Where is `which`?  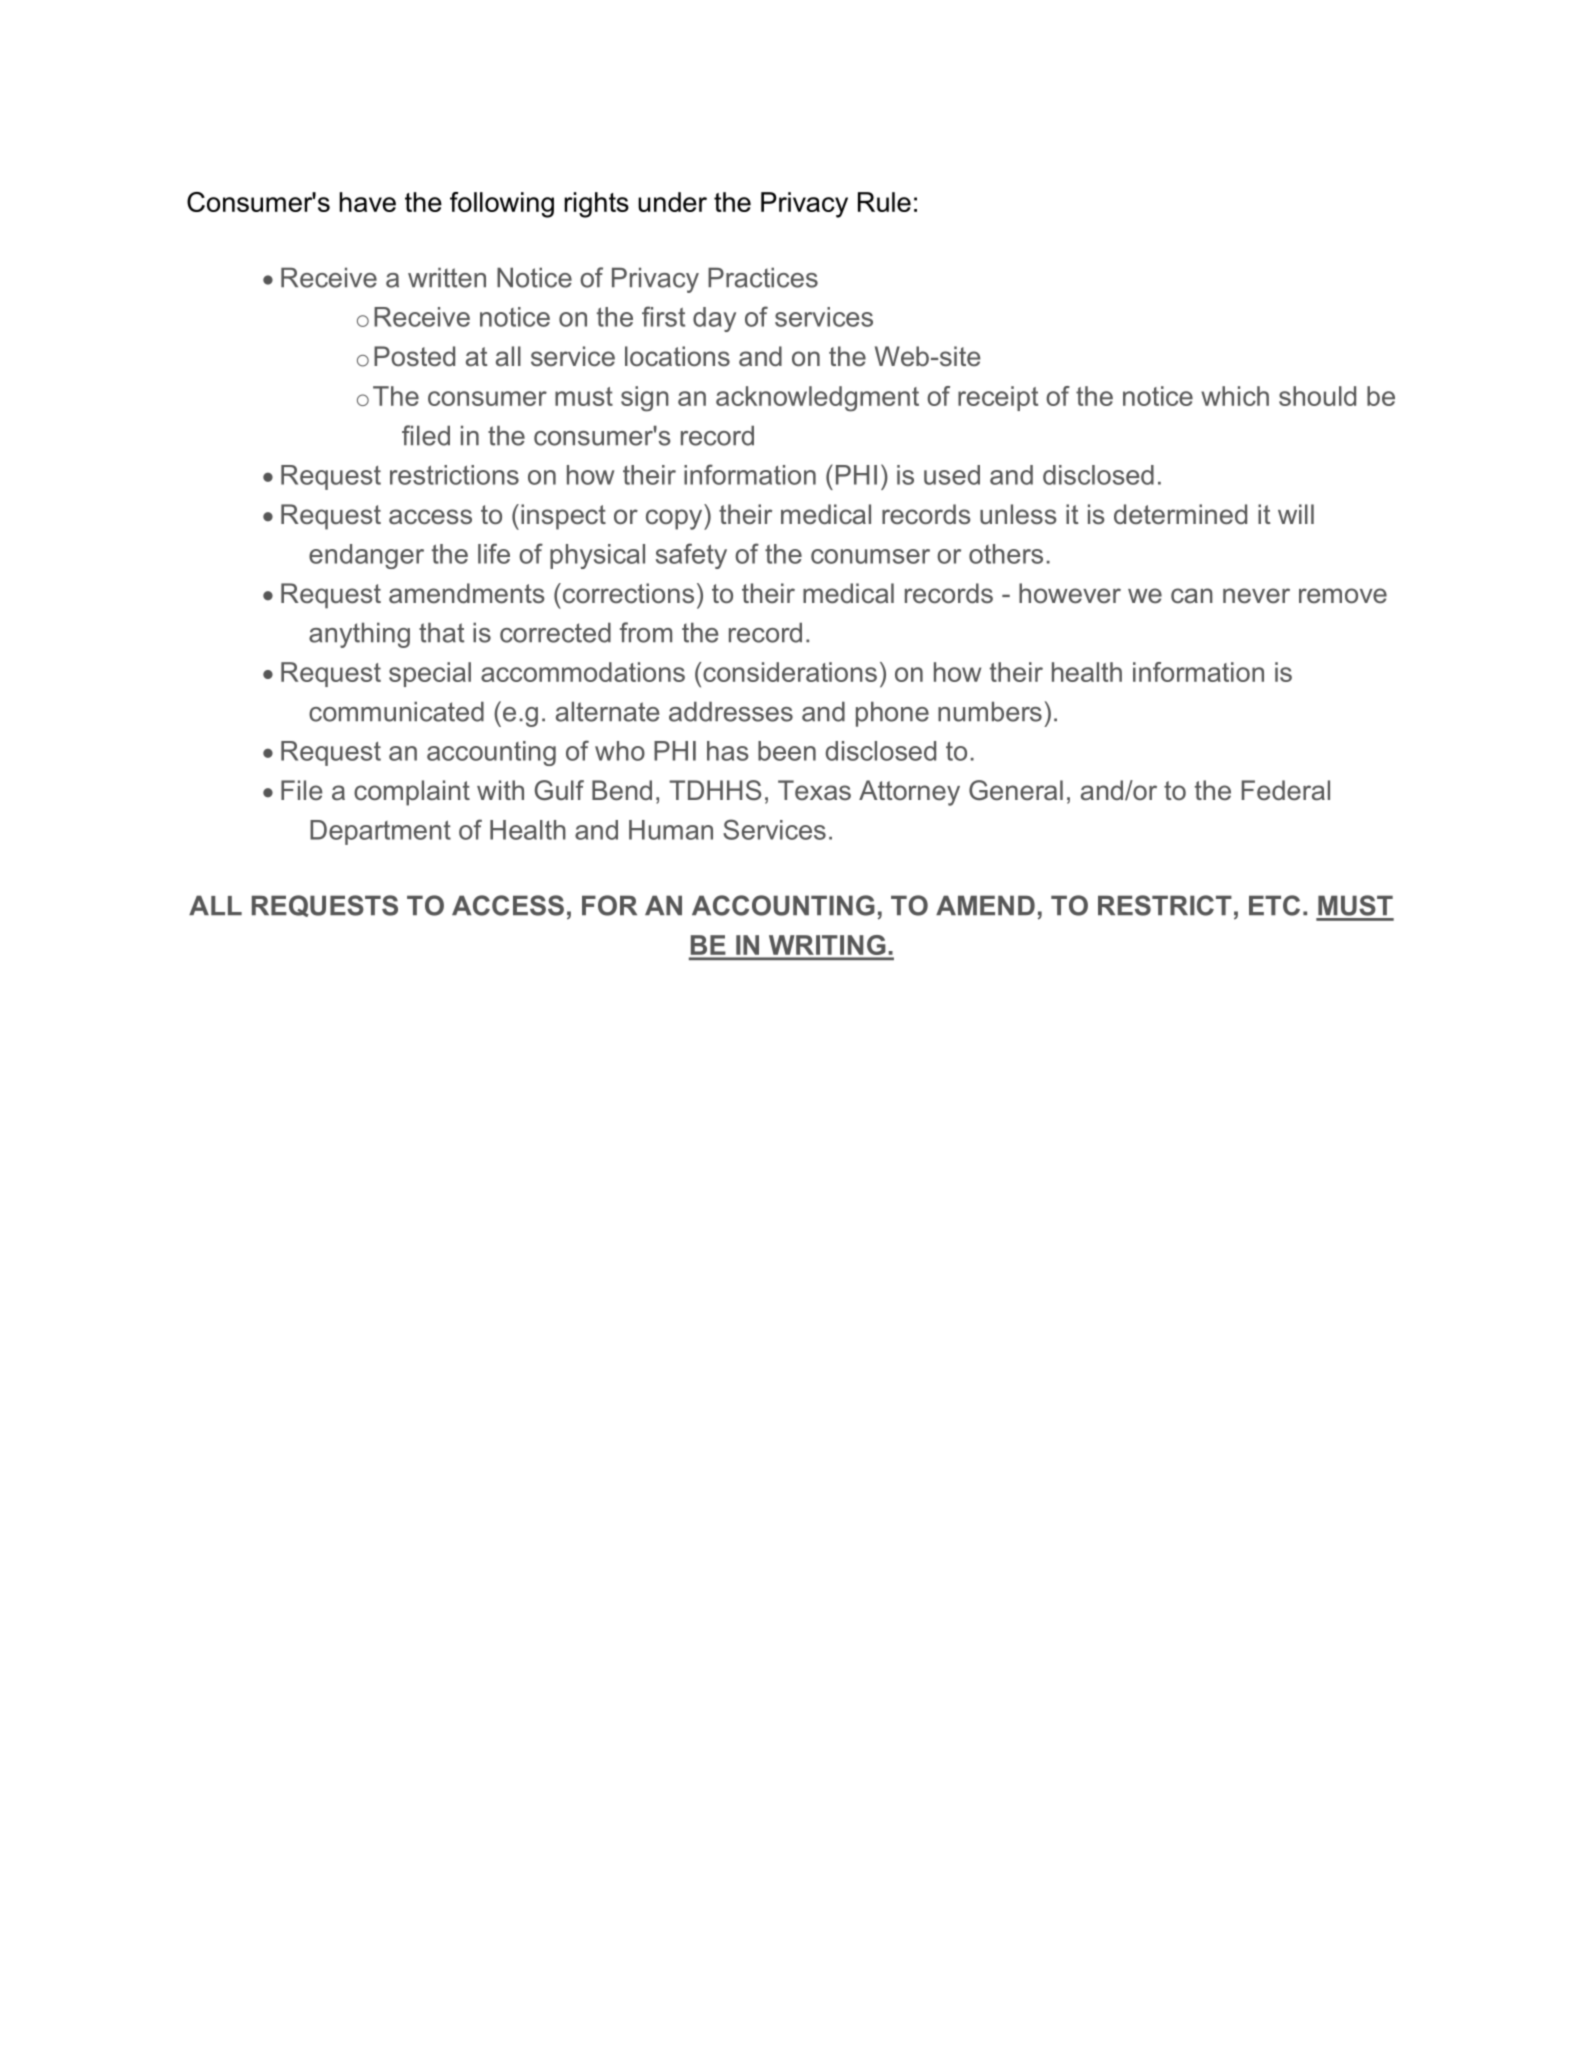
which is located at coordinates (1235, 396).
